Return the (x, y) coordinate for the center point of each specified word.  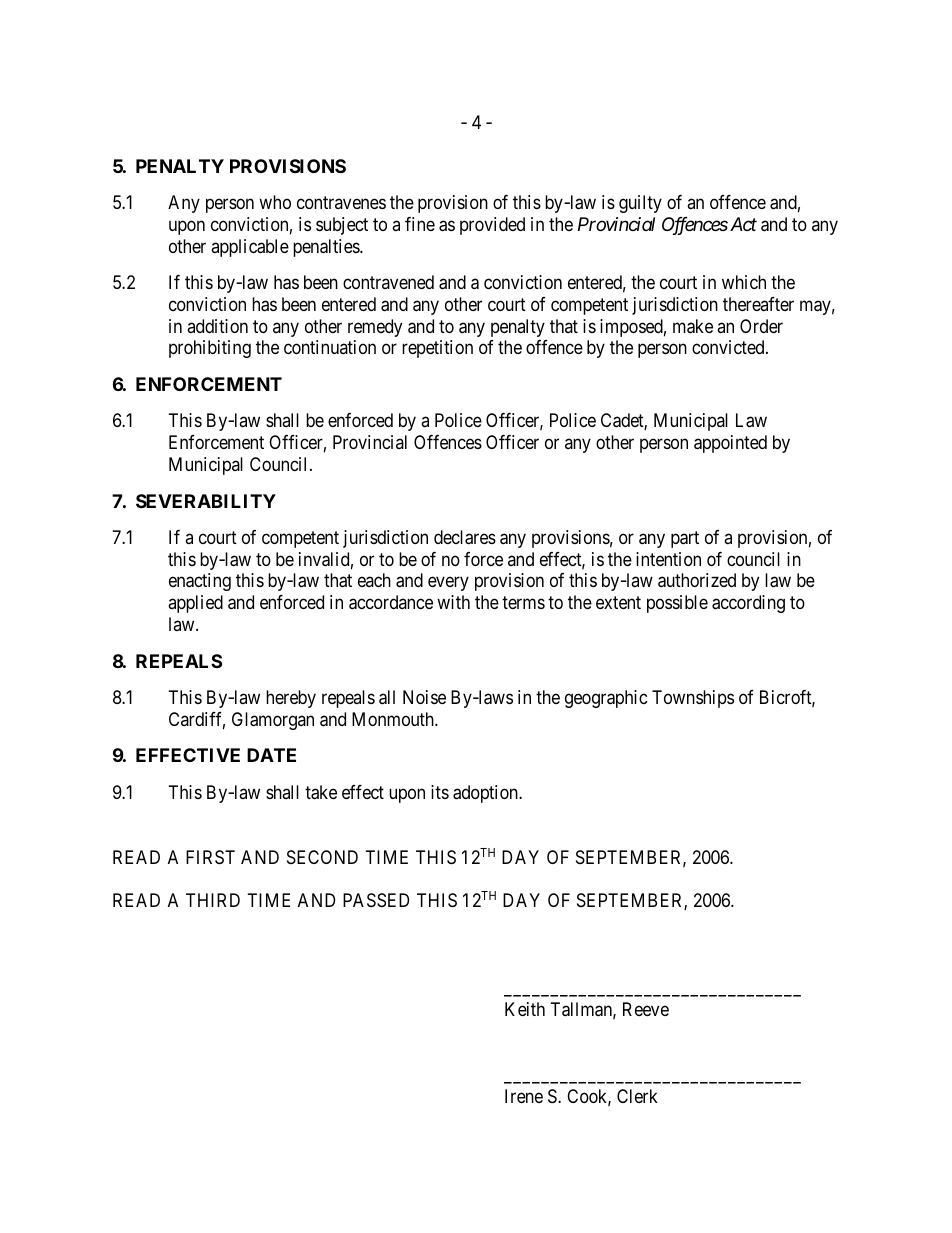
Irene (524, 1096)
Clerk (637, 1096)
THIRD (213, 900)
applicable (250, 248)
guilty (640, 204)
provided (492, 226)
